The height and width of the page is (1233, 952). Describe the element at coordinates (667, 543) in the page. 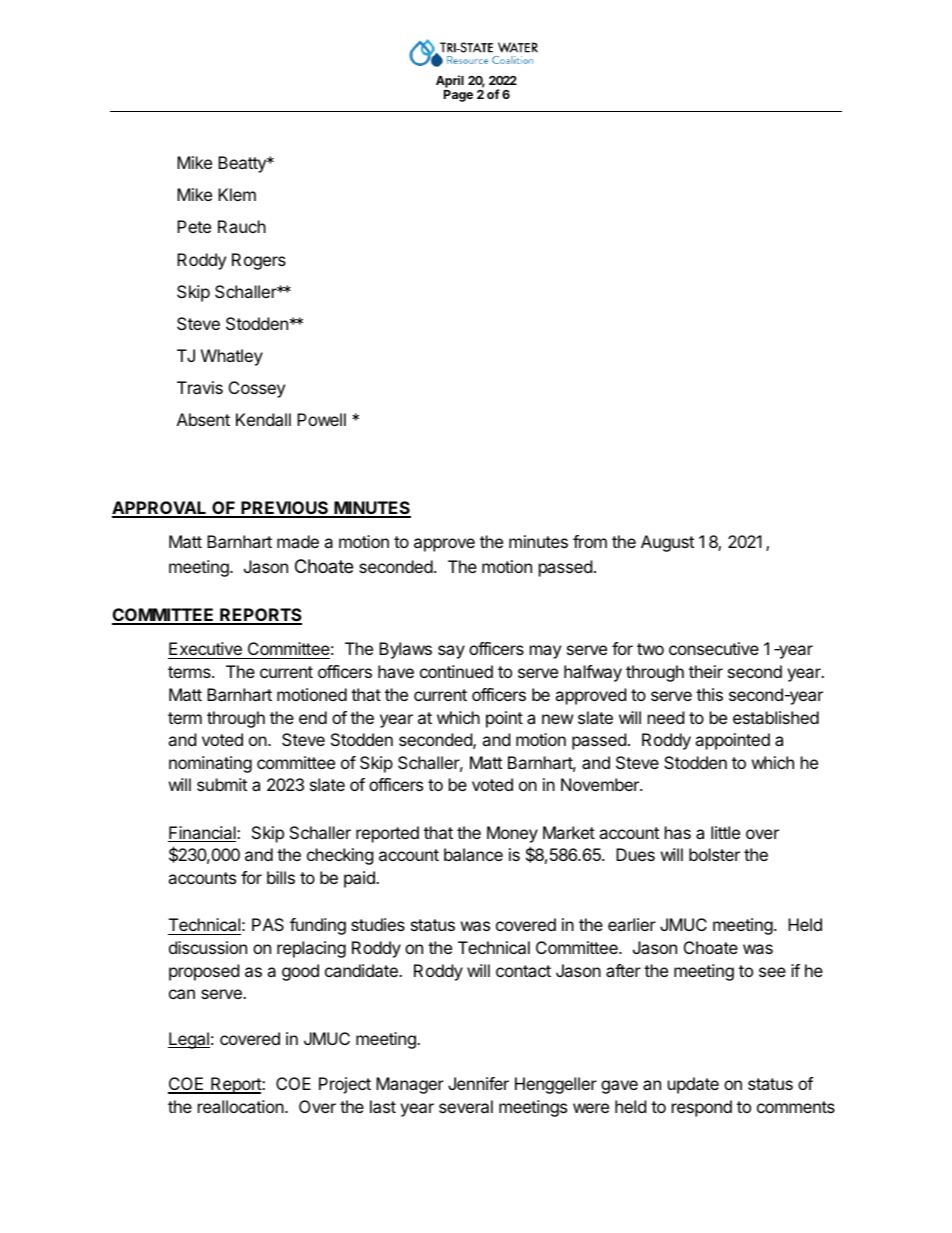

I see `August` at that location.
